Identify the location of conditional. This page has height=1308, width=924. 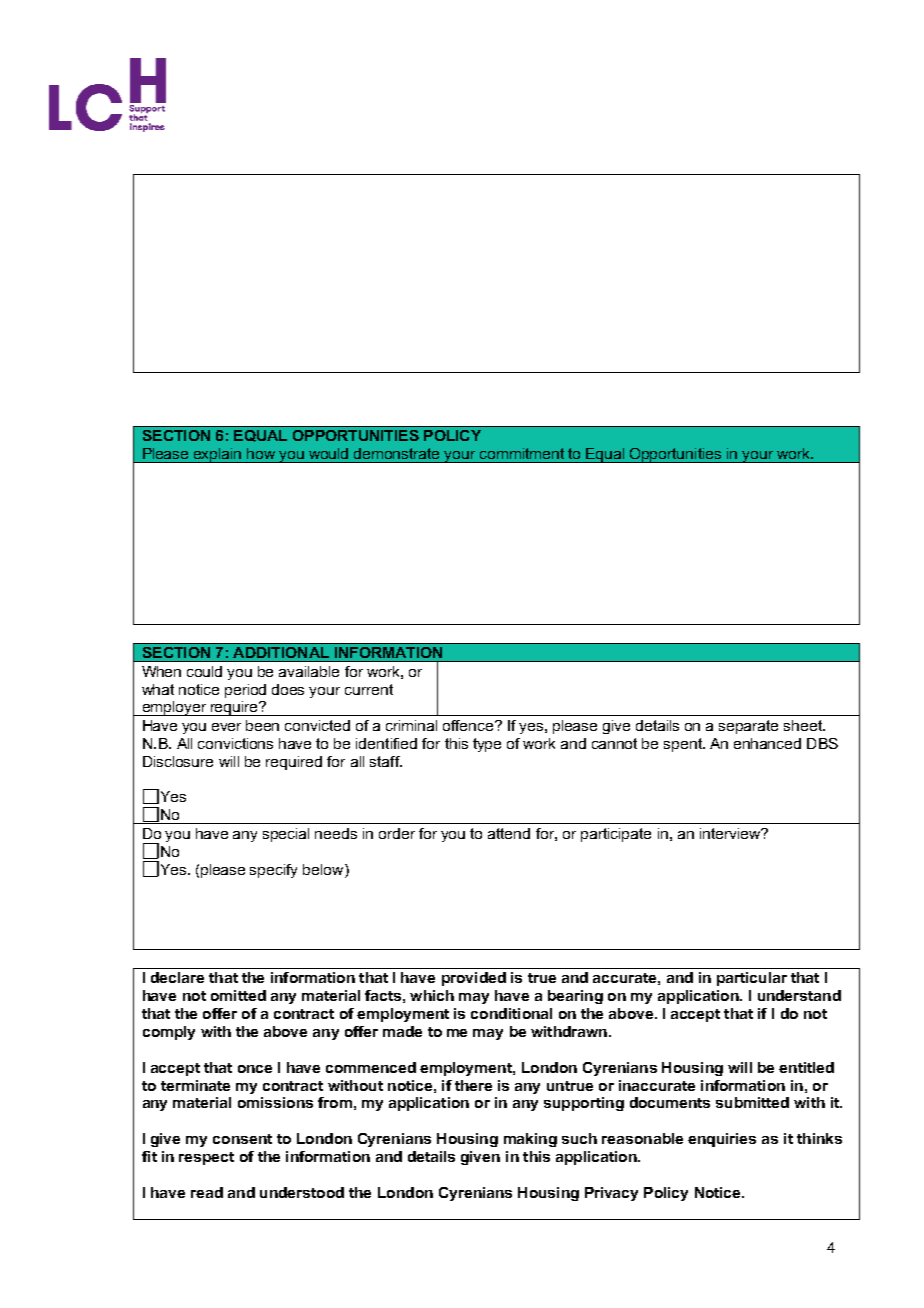
(511, 1013).
